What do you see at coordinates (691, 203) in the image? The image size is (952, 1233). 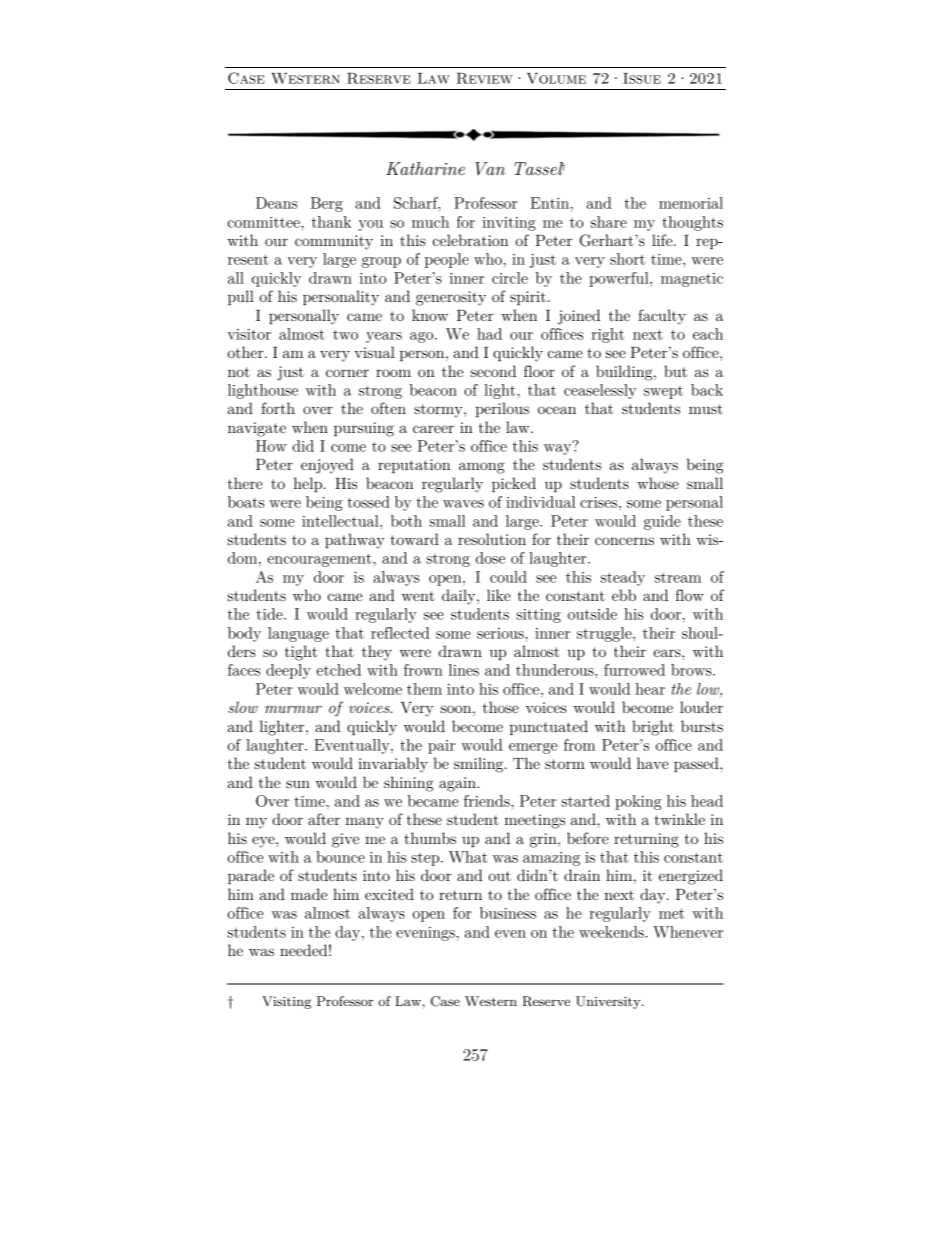 I see `memorial` at bounding box center [691, 203].
